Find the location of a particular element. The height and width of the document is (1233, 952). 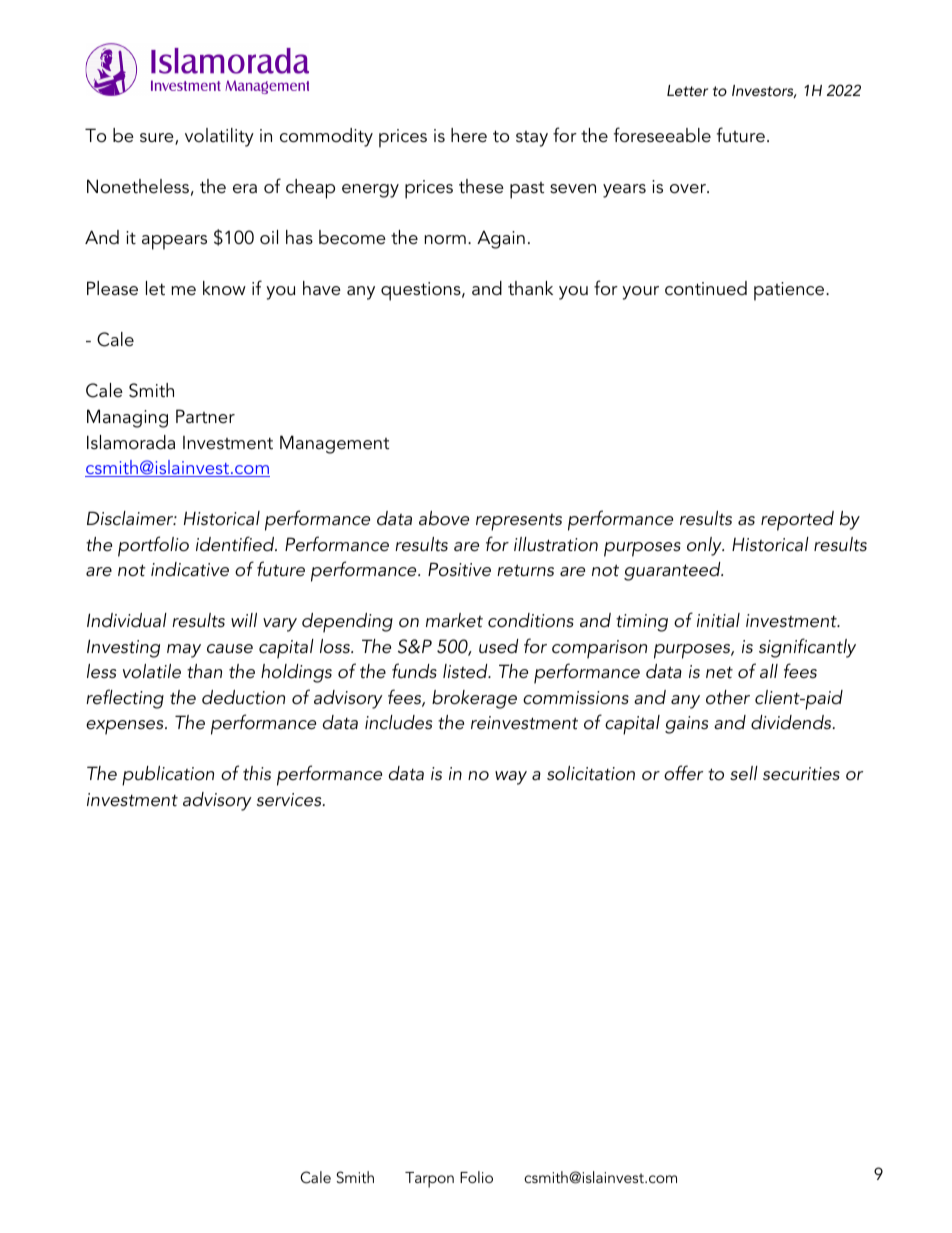

Letter is located at coordinates (687, 90).
